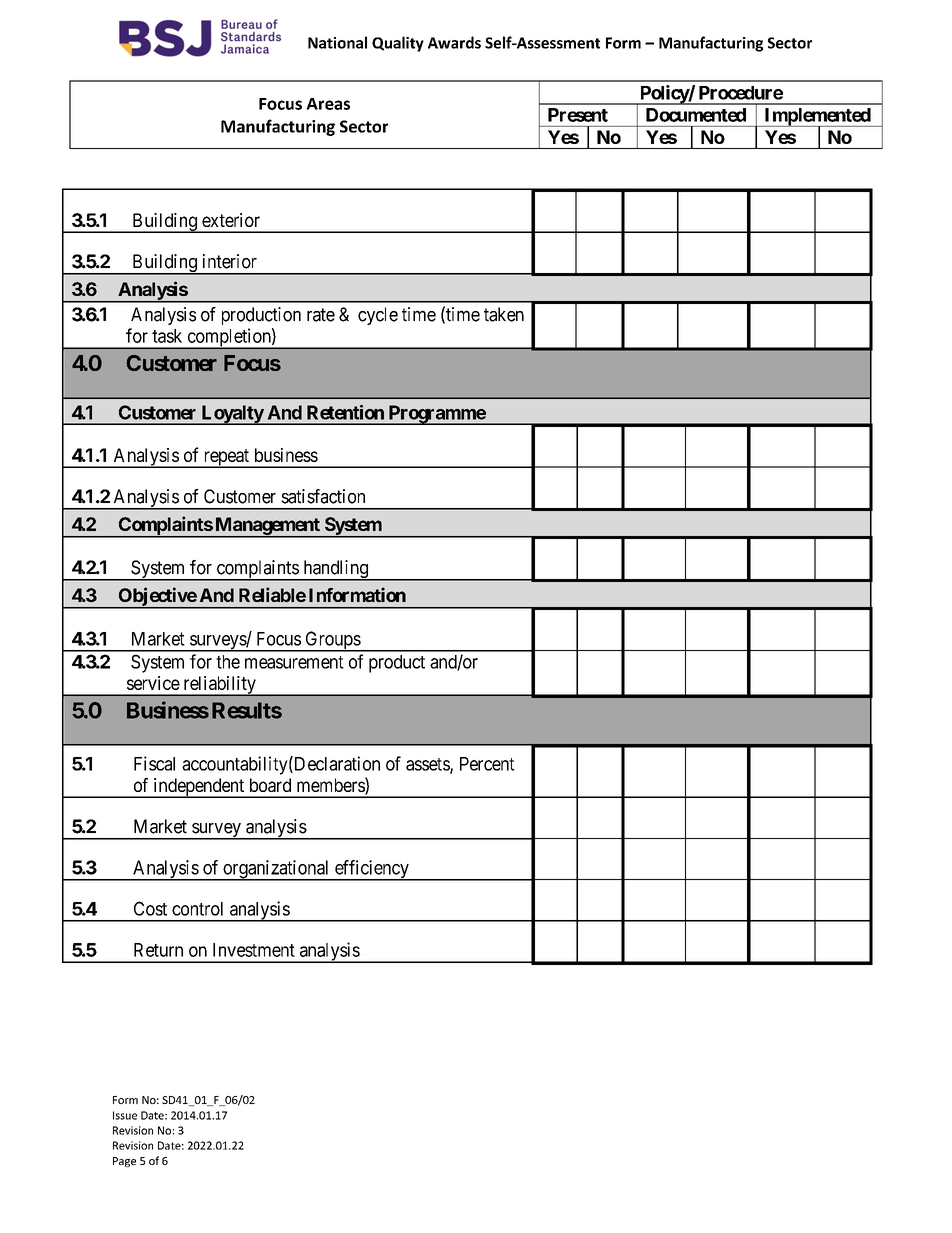  What do you see at coordinates (328, 104) in the image?
I see `Areas` at bounding box center [328, 104].
